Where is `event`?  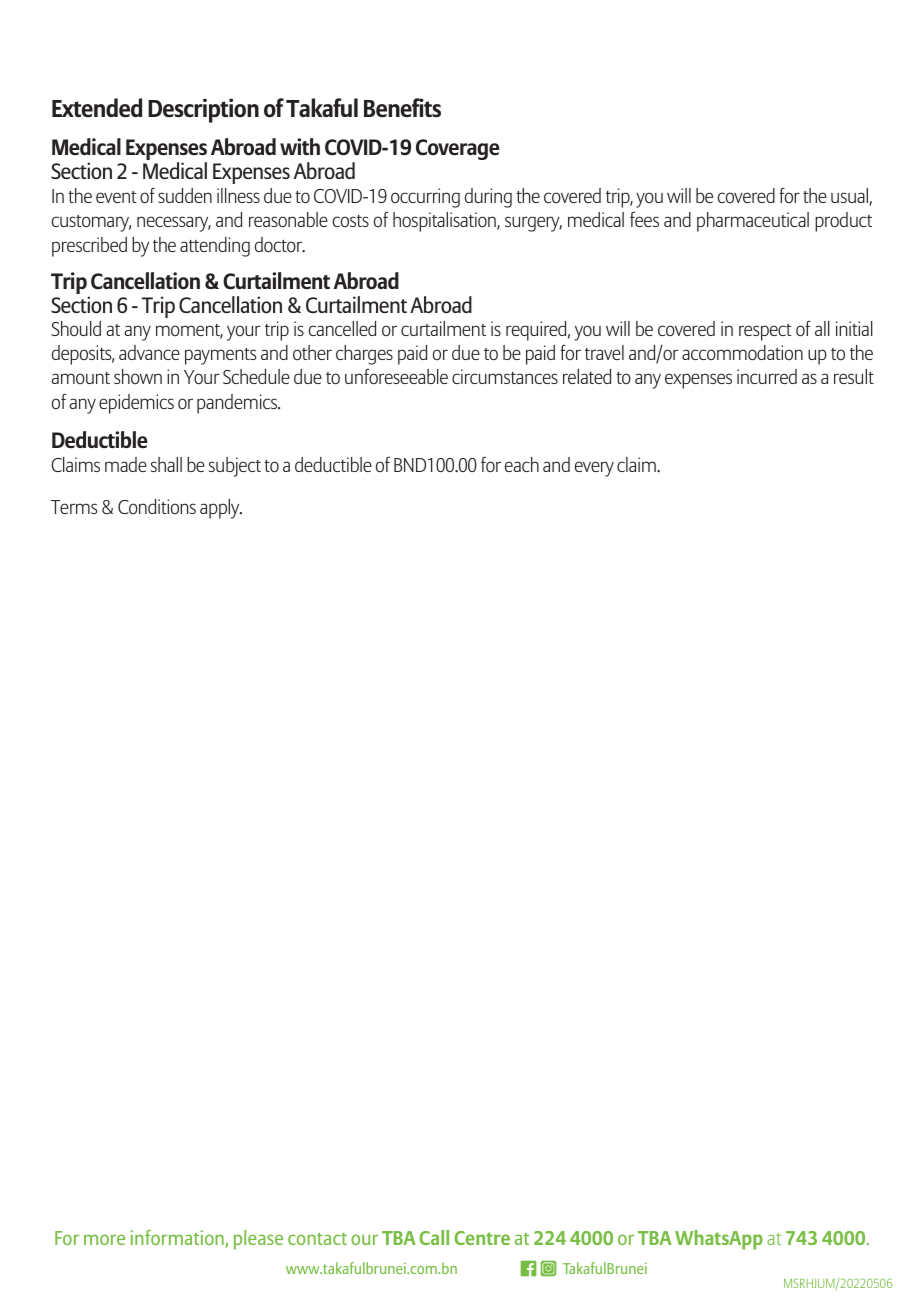
event is located at coordinates (116, 197).
